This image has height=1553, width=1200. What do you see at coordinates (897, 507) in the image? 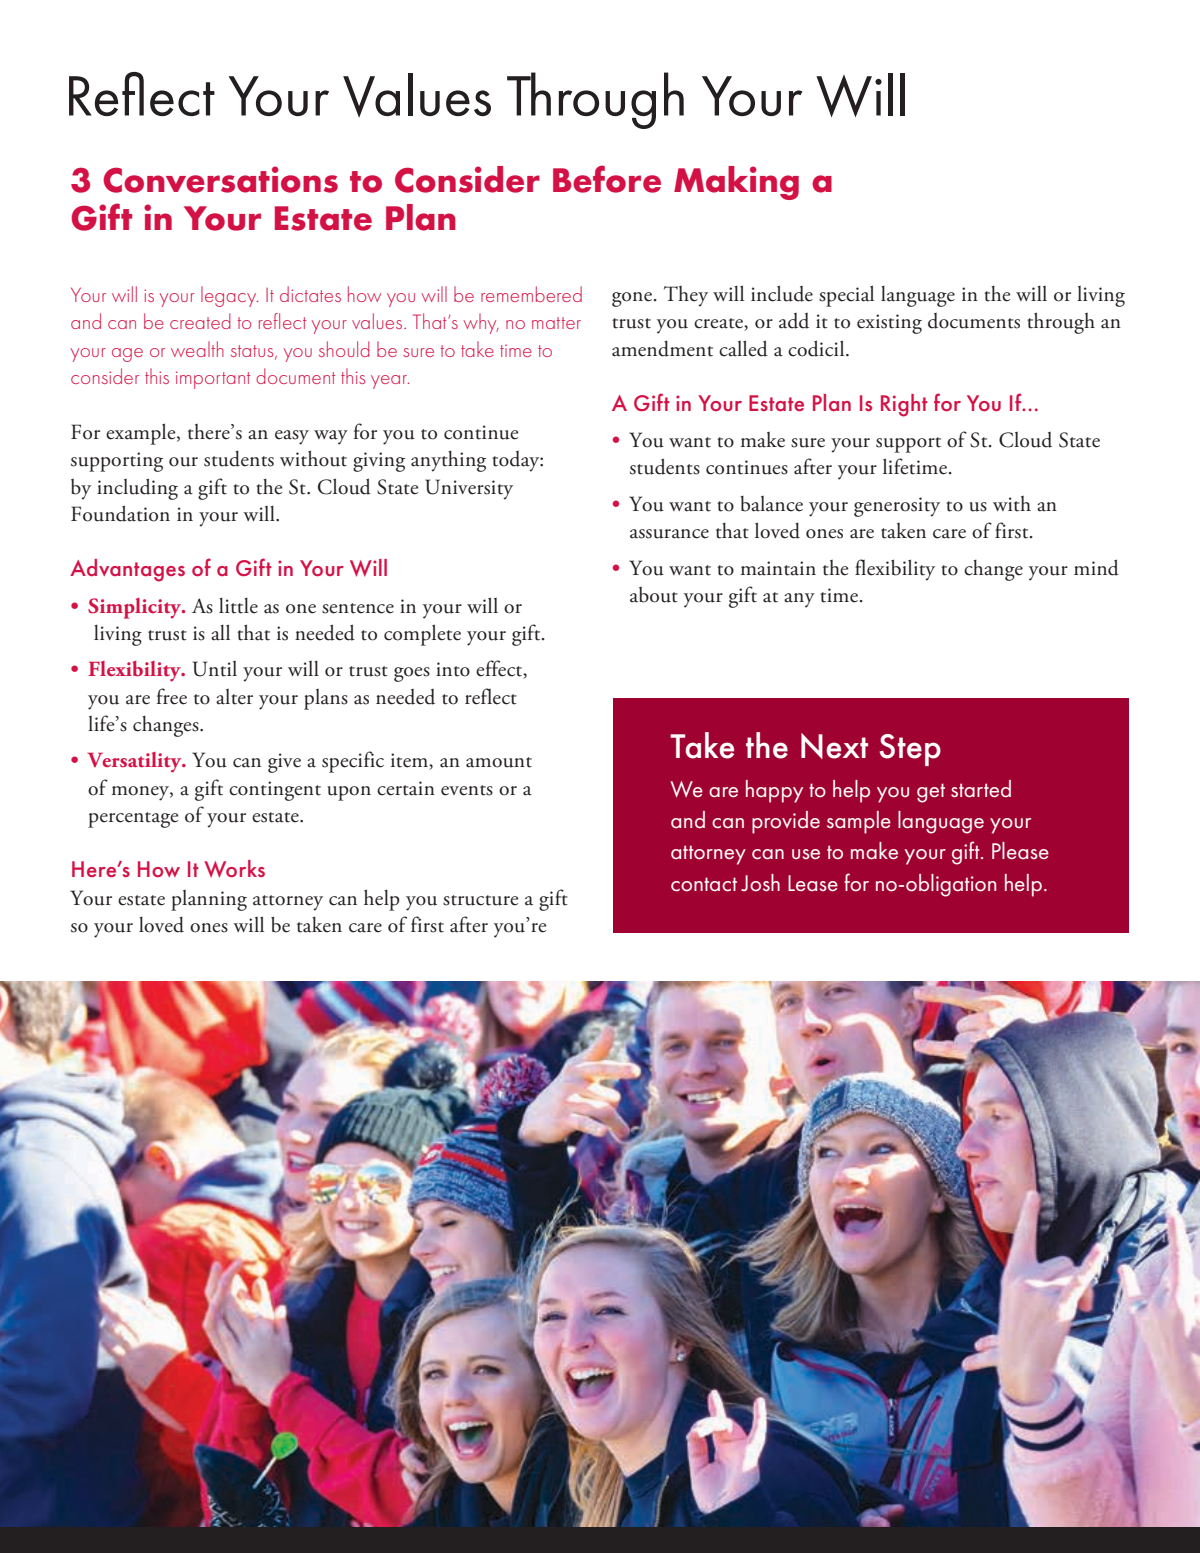
I see `generosity` at bounding box center [897, 507].
